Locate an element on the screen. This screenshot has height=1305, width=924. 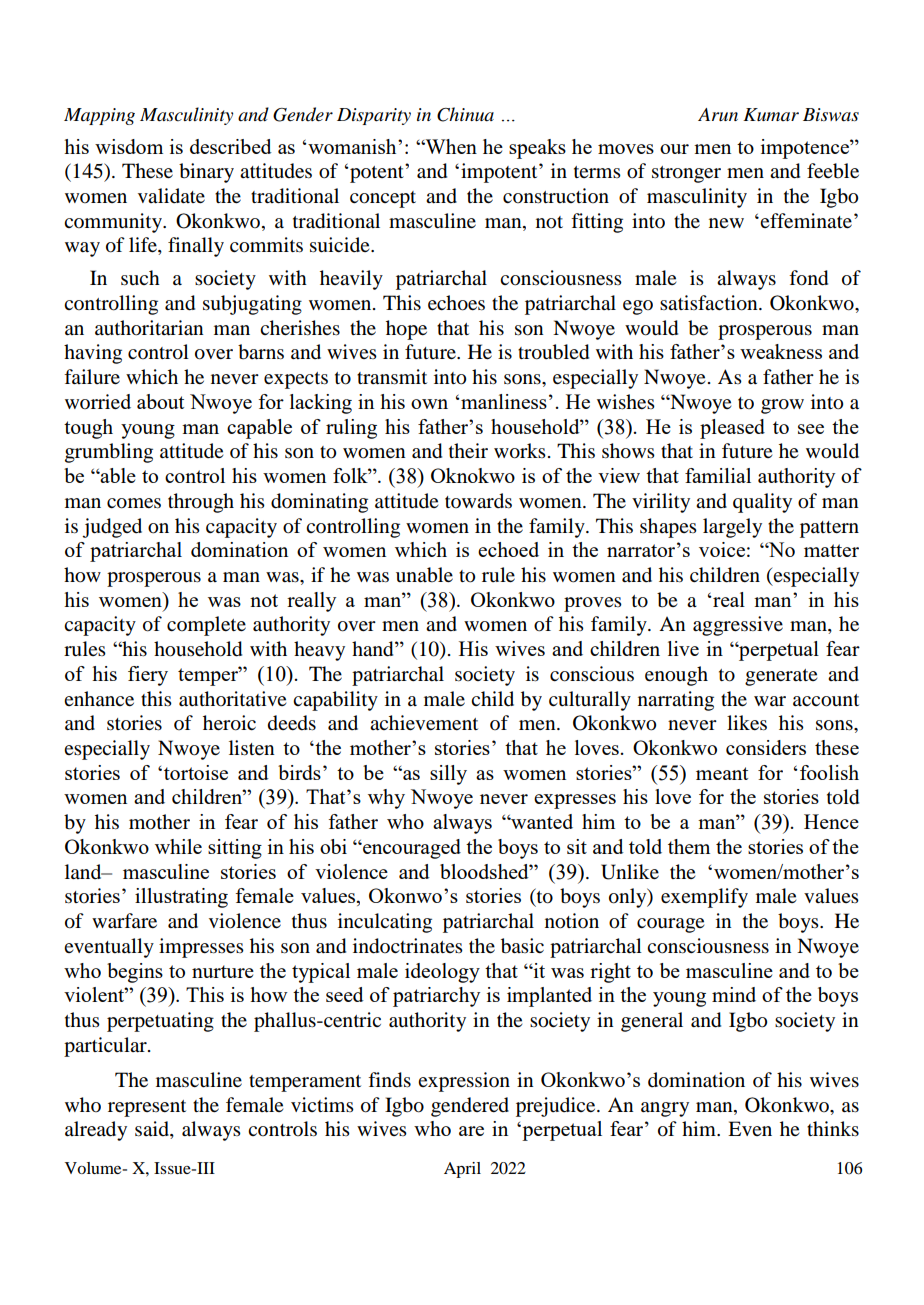
aggressive is located at coordinates (738, 626).
